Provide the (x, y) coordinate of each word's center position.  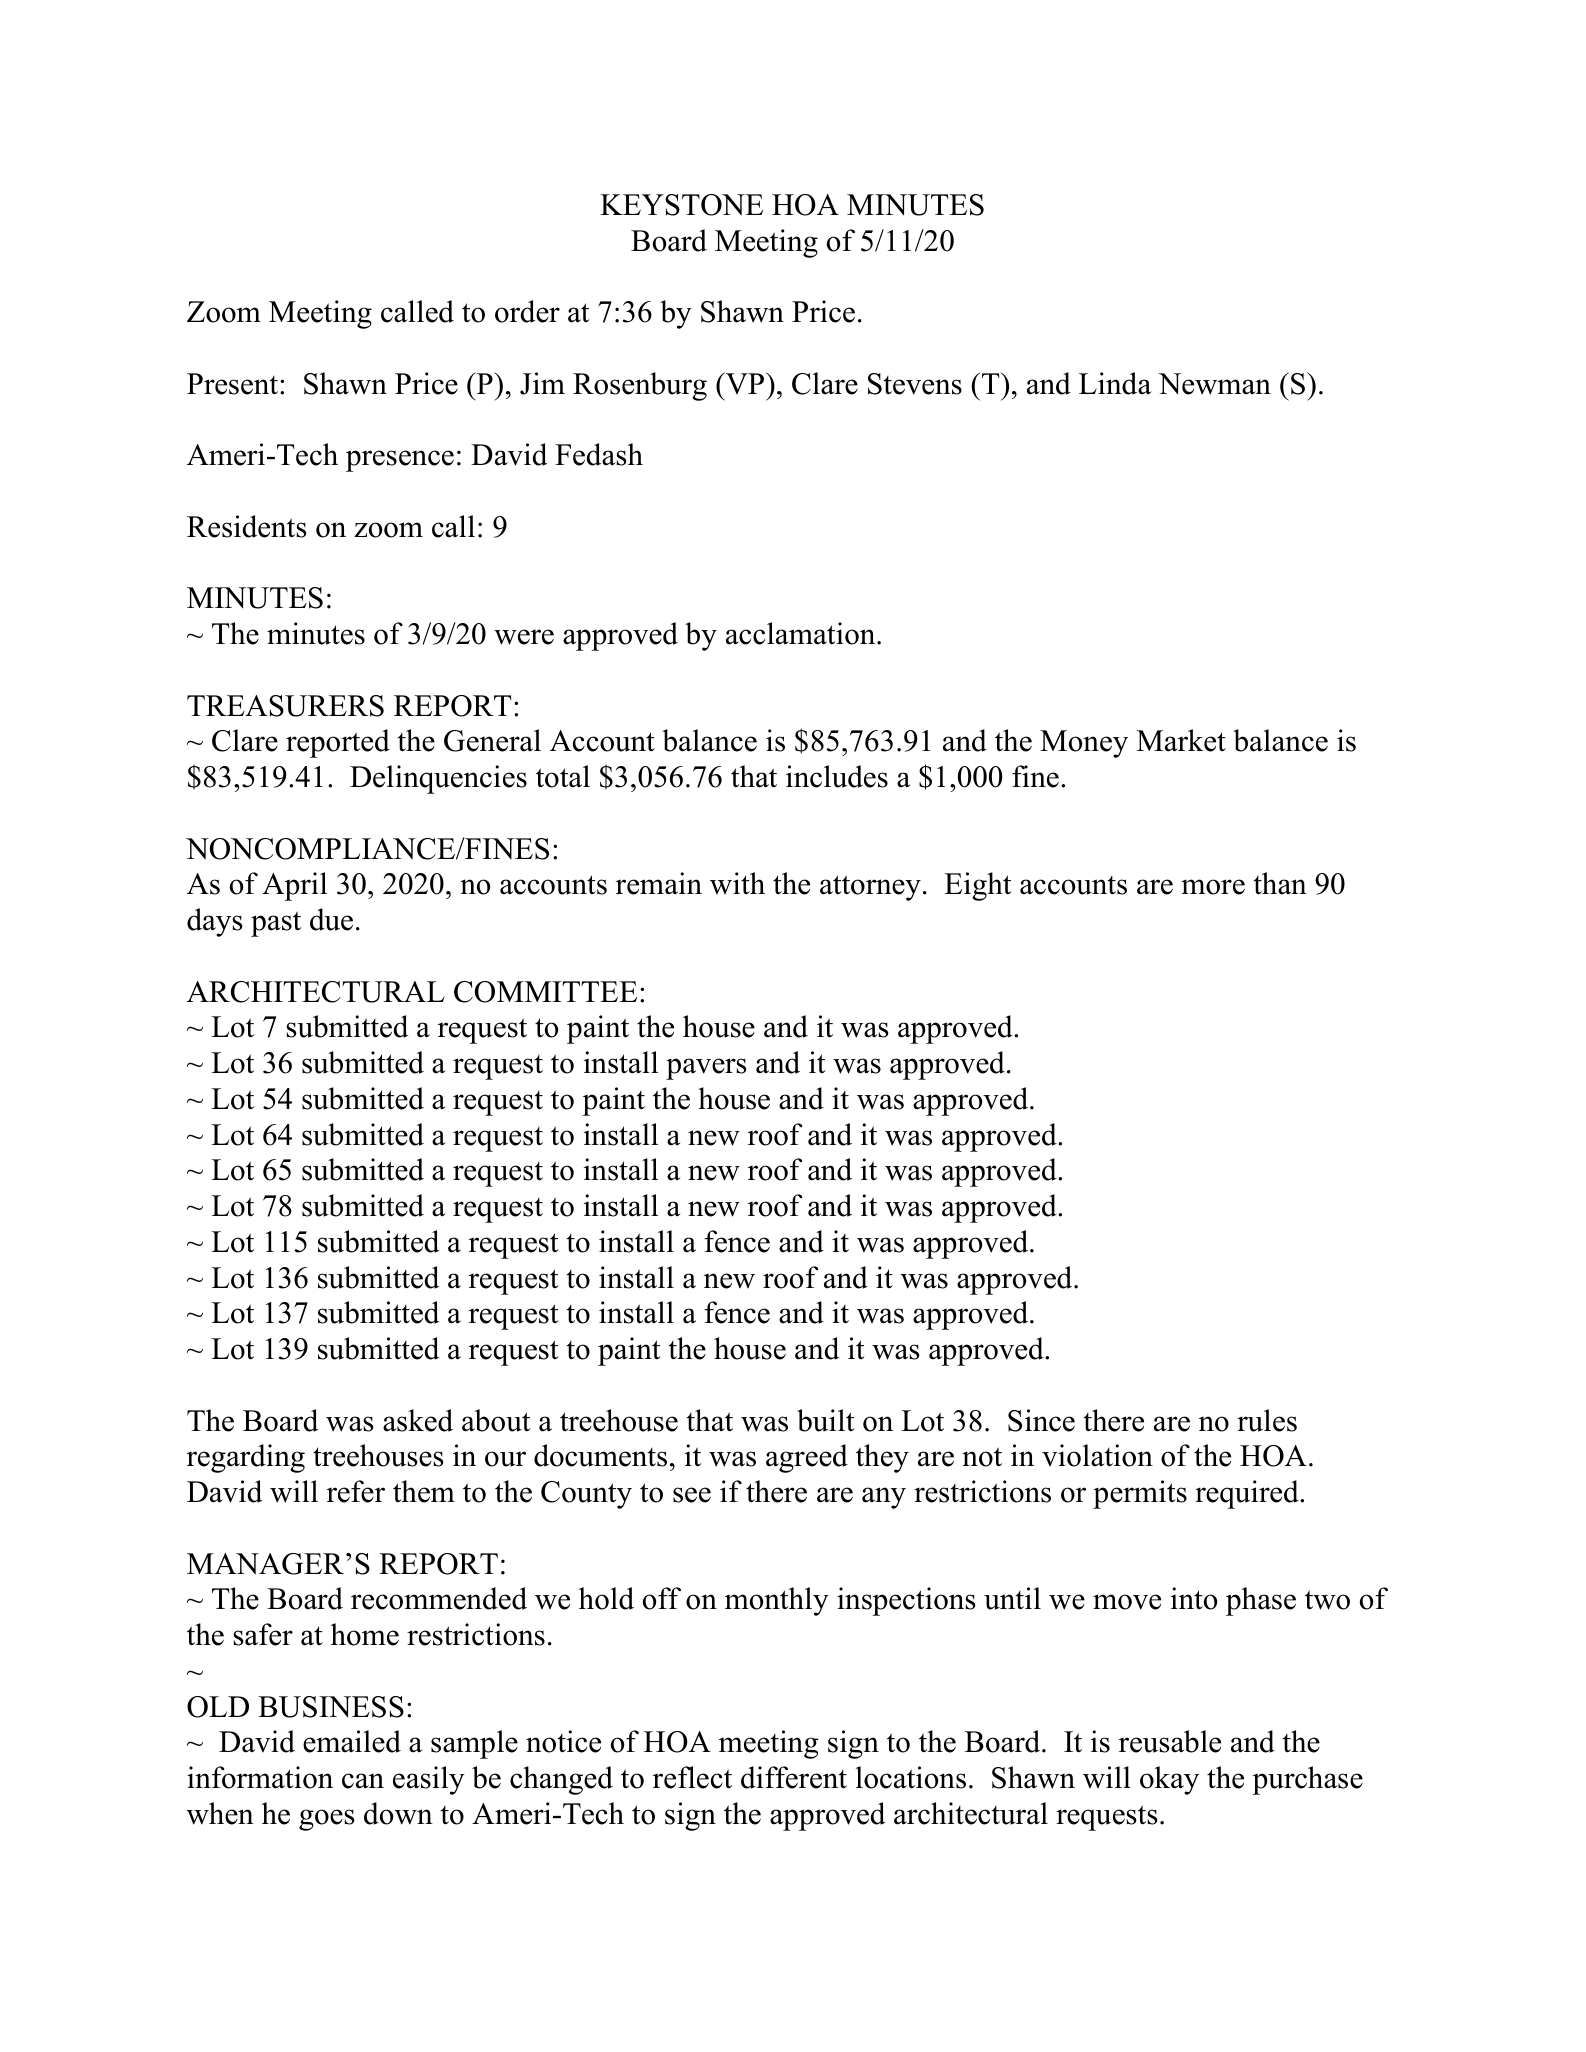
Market (1181, 740)
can (363, 1781)
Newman (1214, 384)
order (527, 311)
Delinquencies (438, 779)
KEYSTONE (681, 205)
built (825, 1420)
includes (837, 776)
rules (1267, 1420)
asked (418, 1420)
